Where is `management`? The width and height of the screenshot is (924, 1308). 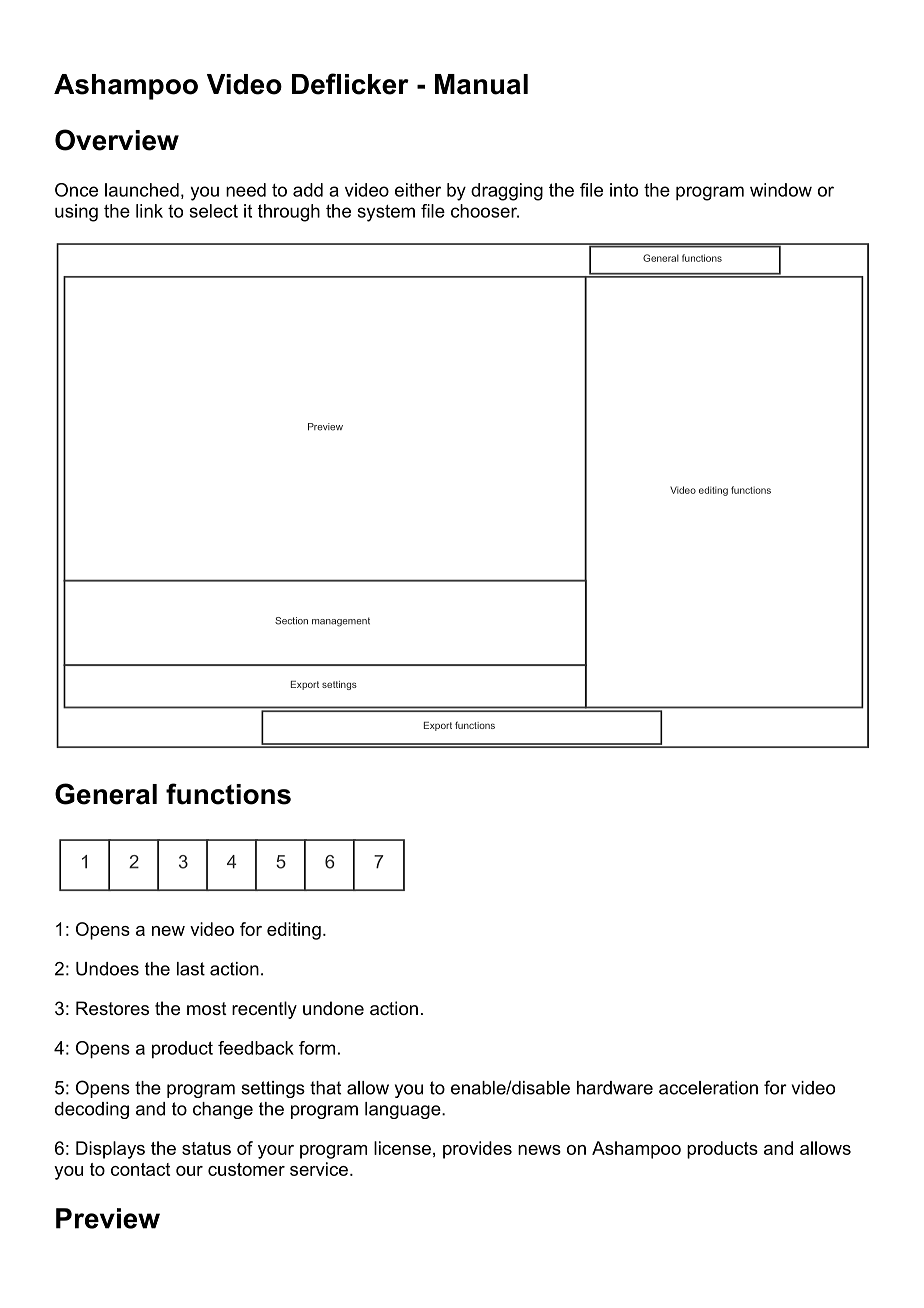
management is located at coordinates (341, 622).
